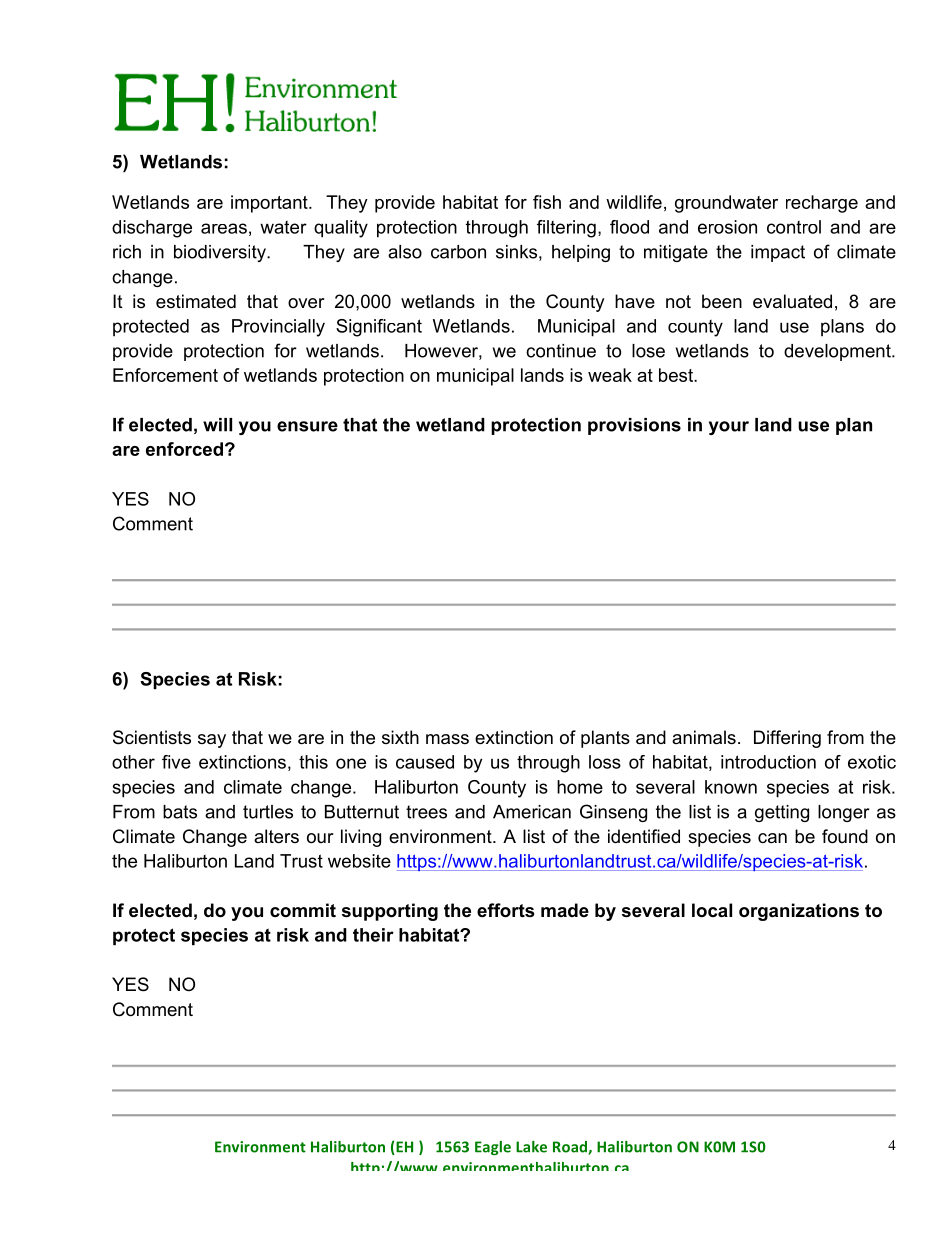 This page has width=952, height=1233. I want to click on control, so click(794, 227).
